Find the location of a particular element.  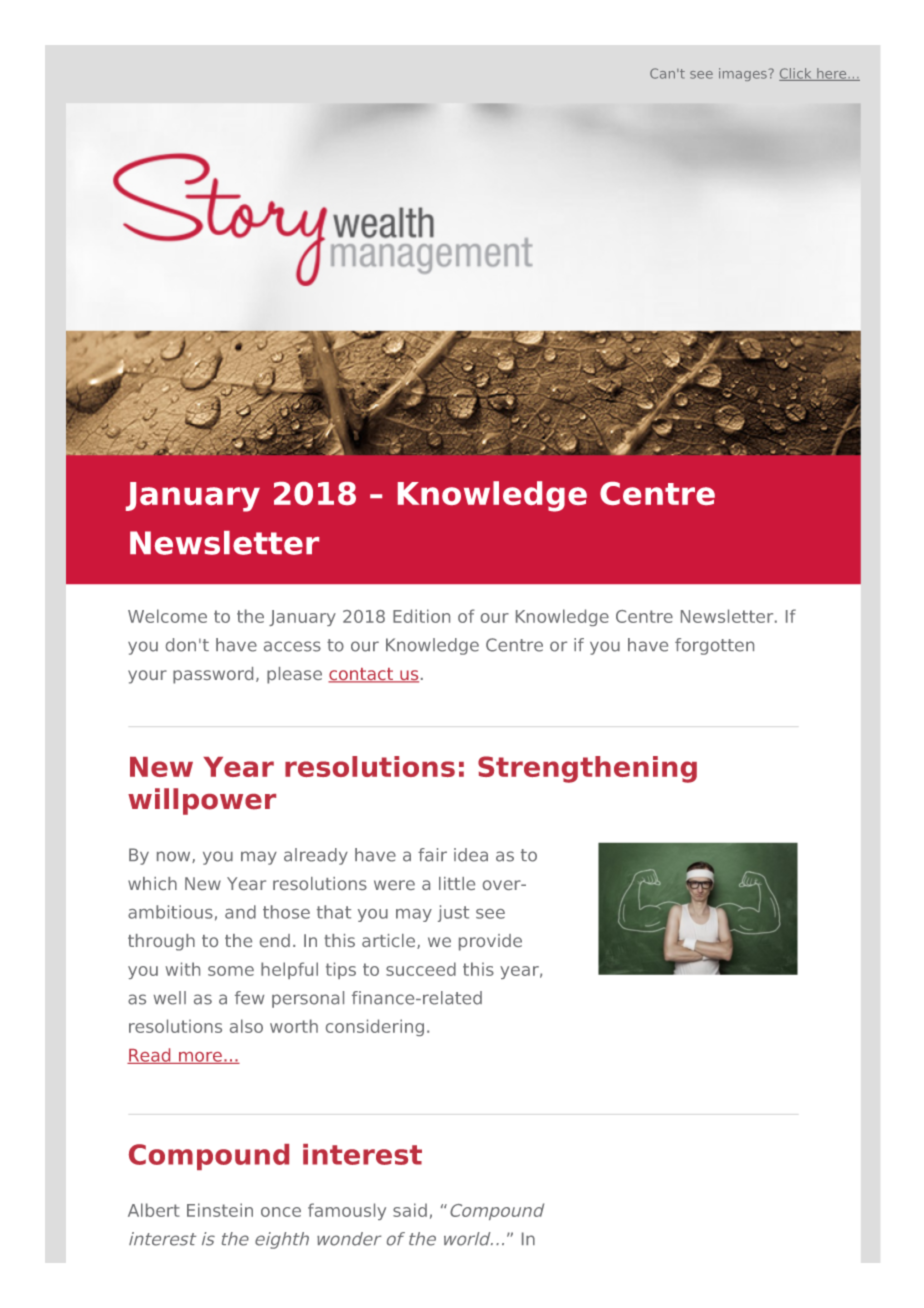

willpower is located at coordinates (202, 801).
